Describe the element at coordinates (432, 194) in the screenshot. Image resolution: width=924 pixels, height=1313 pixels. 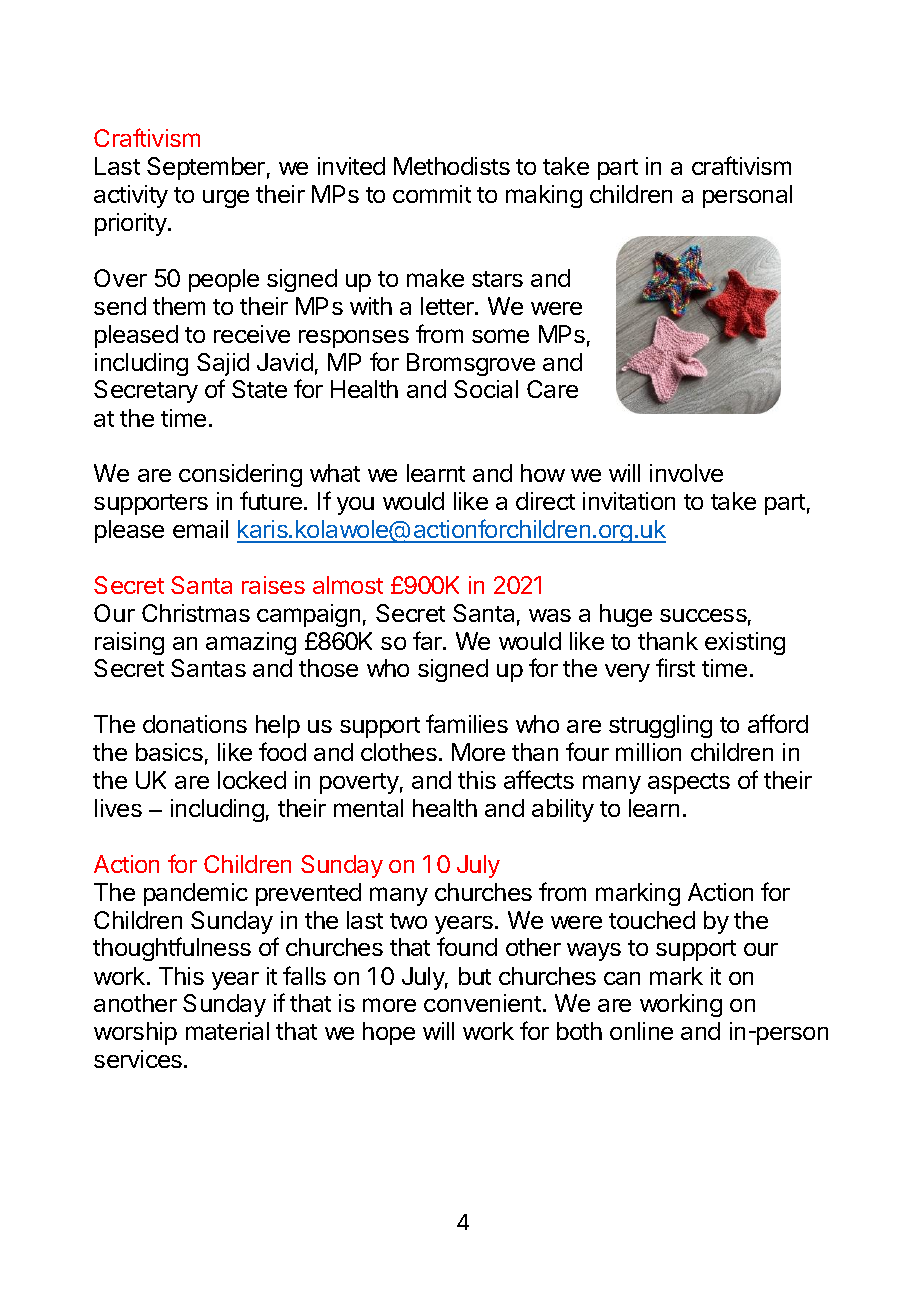
I see `commit` at that location.
